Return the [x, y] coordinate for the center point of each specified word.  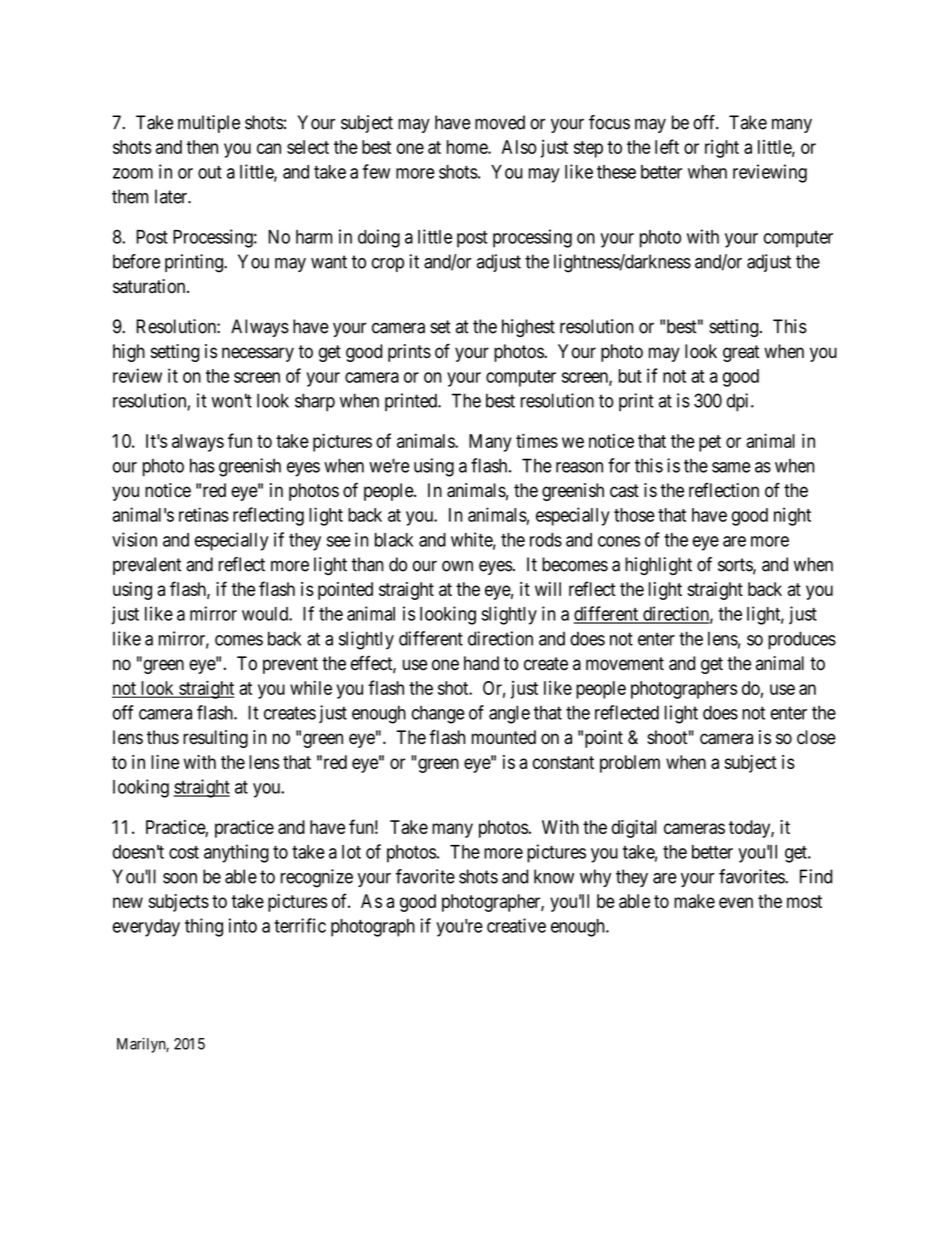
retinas [204, 514]
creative [516, 925]
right [722, 149]
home [468, 147]
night [792, 516]
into [243, 925]
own [457, 566]
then [202, 147]
